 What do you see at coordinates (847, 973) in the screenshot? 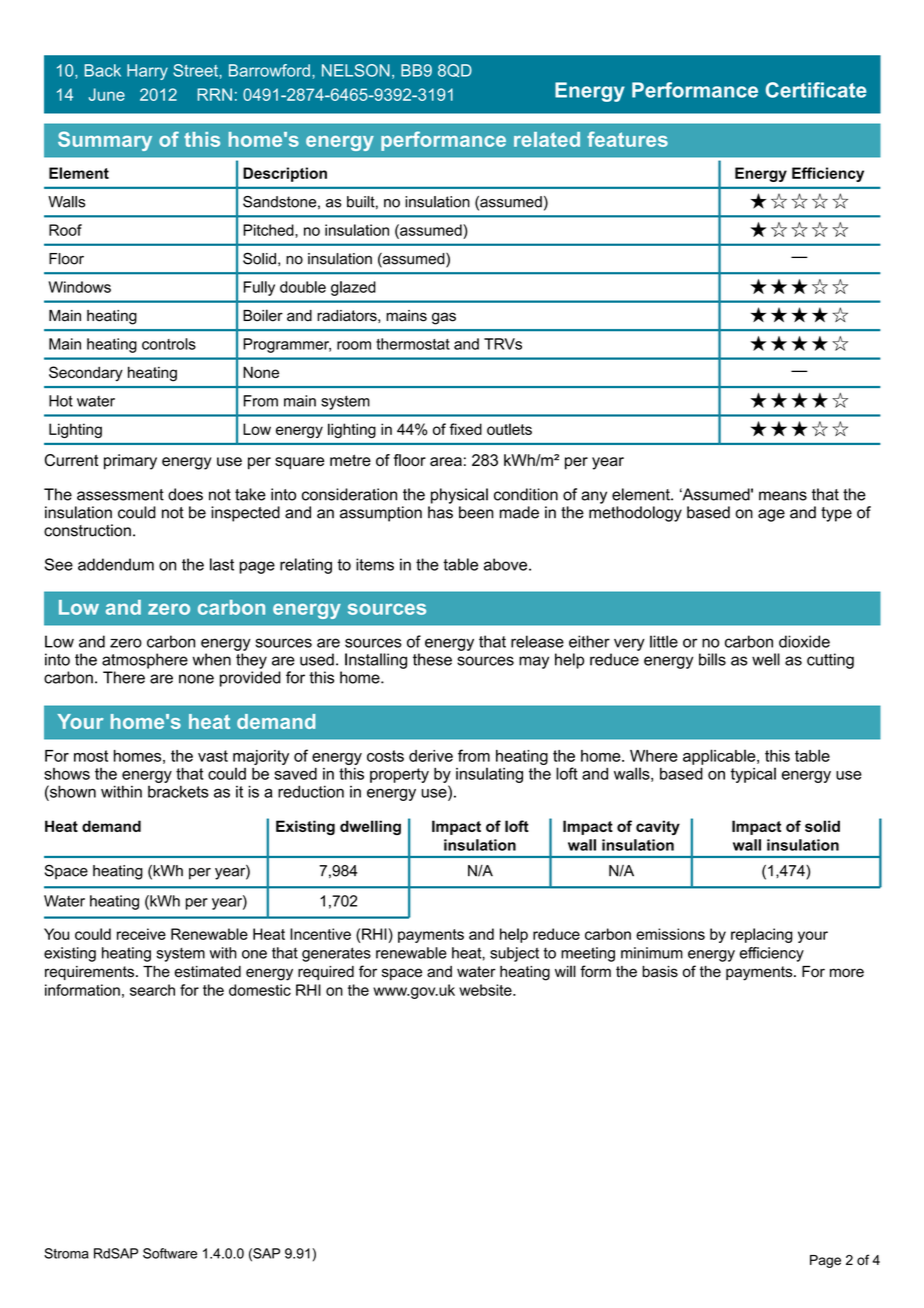
I see `more` at bounding box center [847, 973].
